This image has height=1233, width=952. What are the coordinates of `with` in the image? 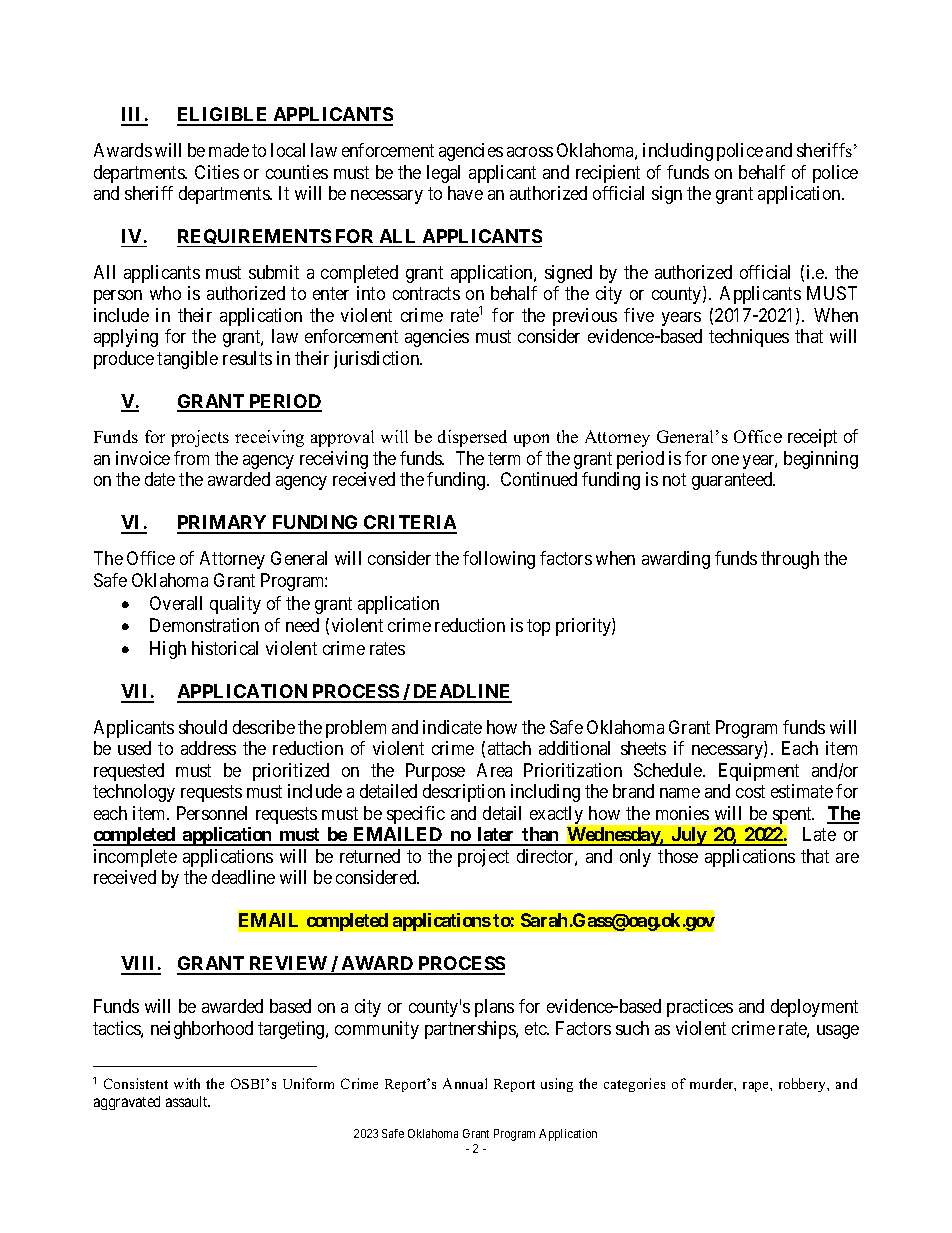 It's located at (187, 1083).
